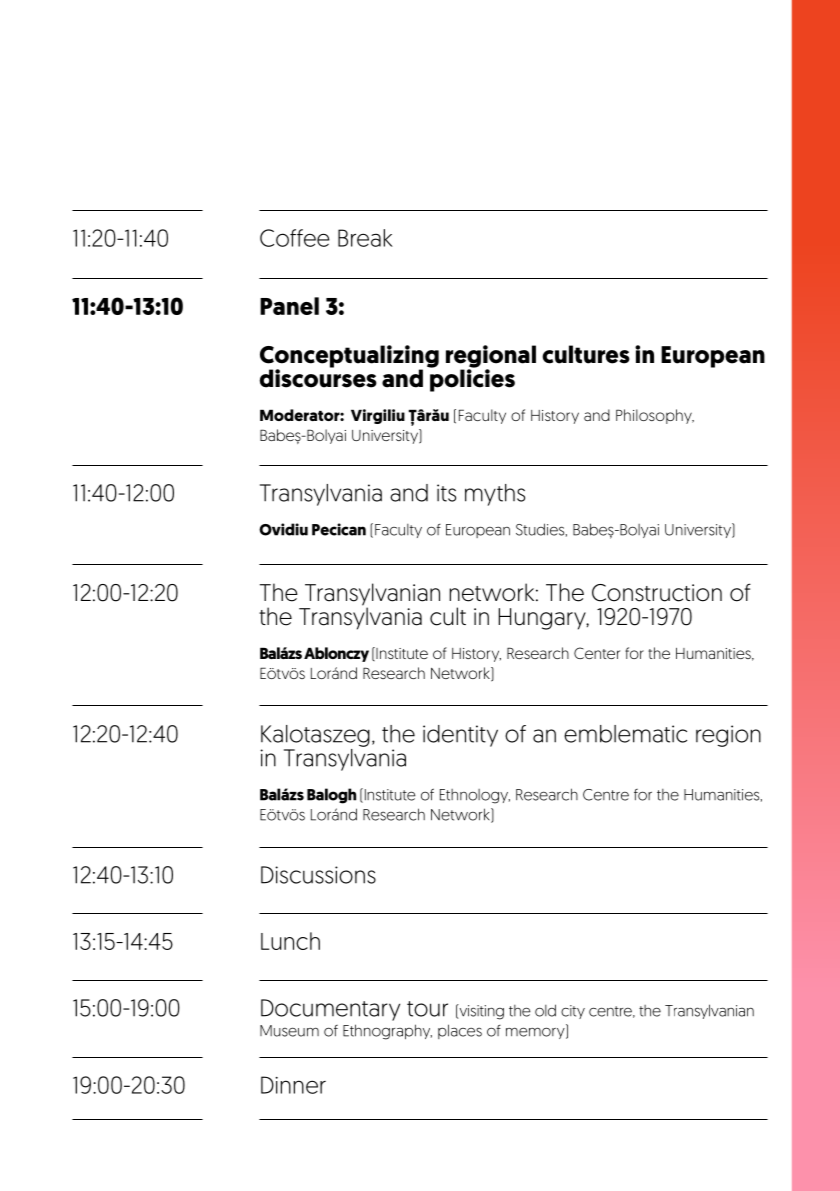 The width and height of the screenshot is (840, 1191). What do you see at coordinates (597, 653) in the screenshot?
I see `Center` at bounding box center [597, 653].
